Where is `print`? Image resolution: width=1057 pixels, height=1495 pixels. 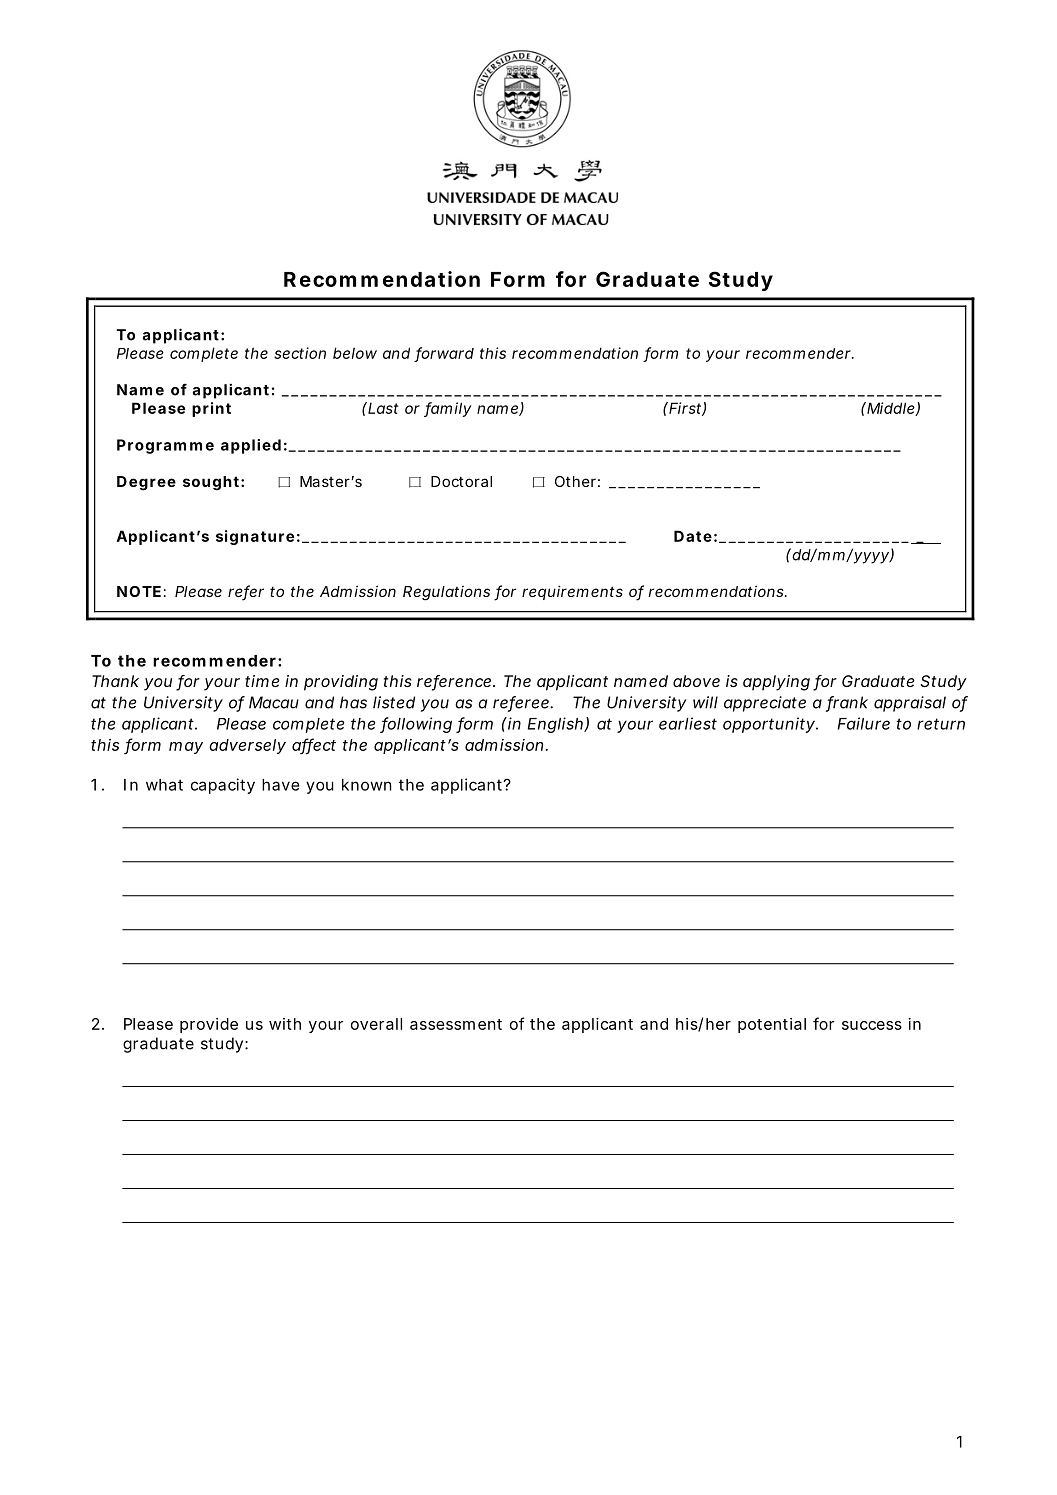 print is located at coordinates (211, 409).
